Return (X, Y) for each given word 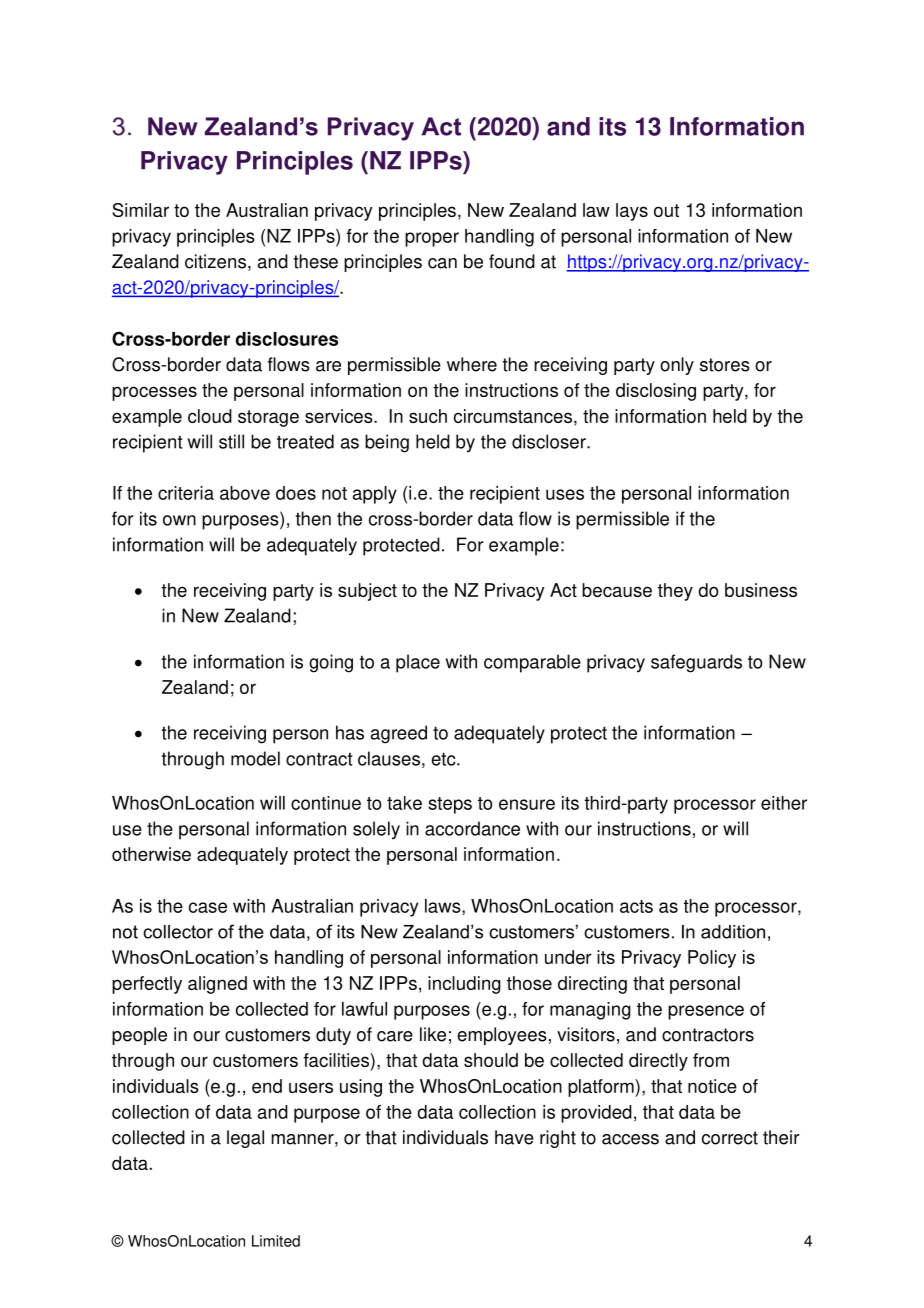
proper (432, 239)
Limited (276, 1241)
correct (730, 1138)
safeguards (696, 663)
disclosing (656, 392)
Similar (140, 210)
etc (444, 759)
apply (375, 495)
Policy (712, 959)
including (464, 985)
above (245, 493)
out (666, 210)
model (255, 758)
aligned (217, 985)
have (514, 1137)
